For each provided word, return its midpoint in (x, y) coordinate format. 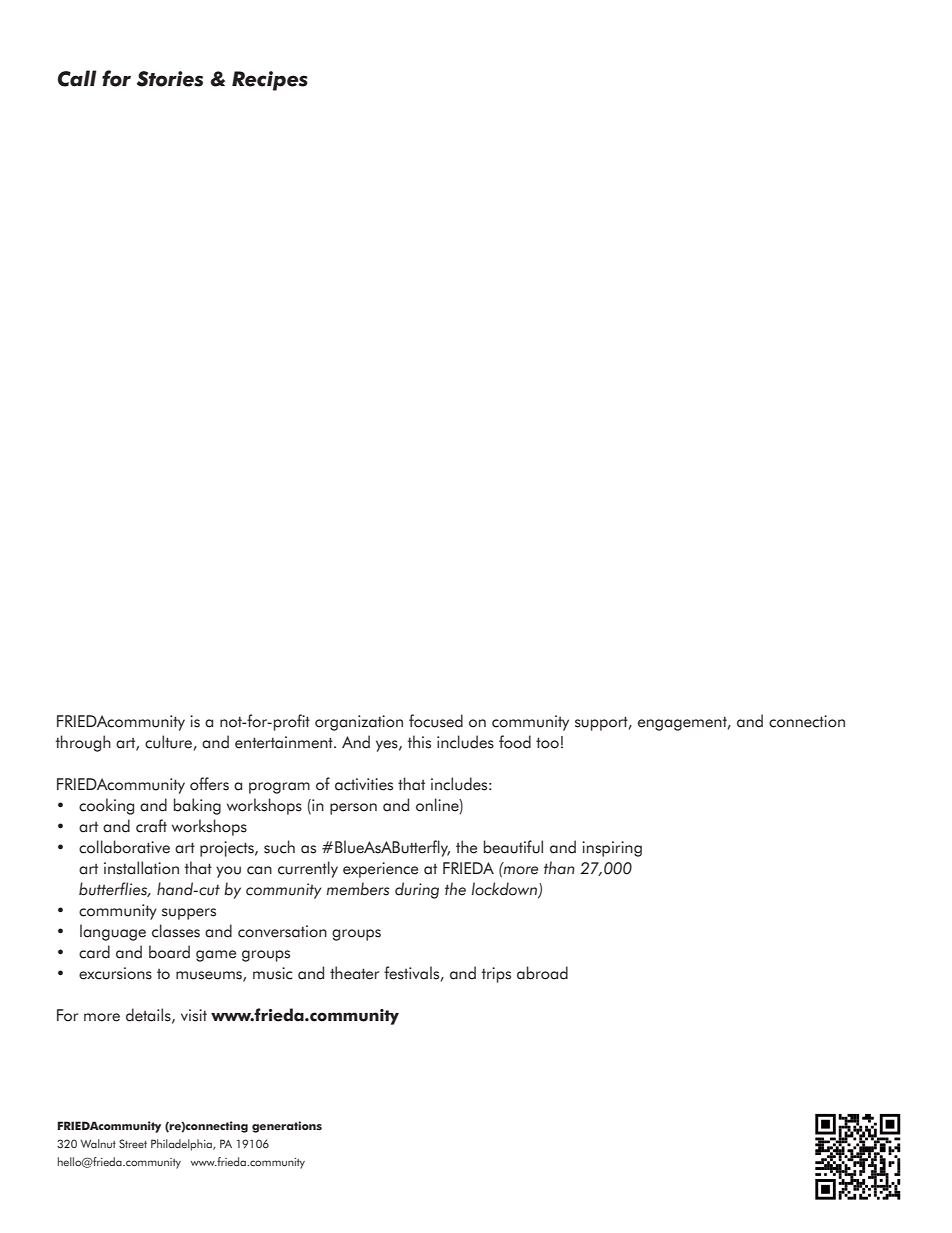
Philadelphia (182, 1145)
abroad (542, 973)
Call (77, 78)
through (83, 743)
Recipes (270, 81)
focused (436, 721)
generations (287, 1127)
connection (807, 721)
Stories (170, 79)
